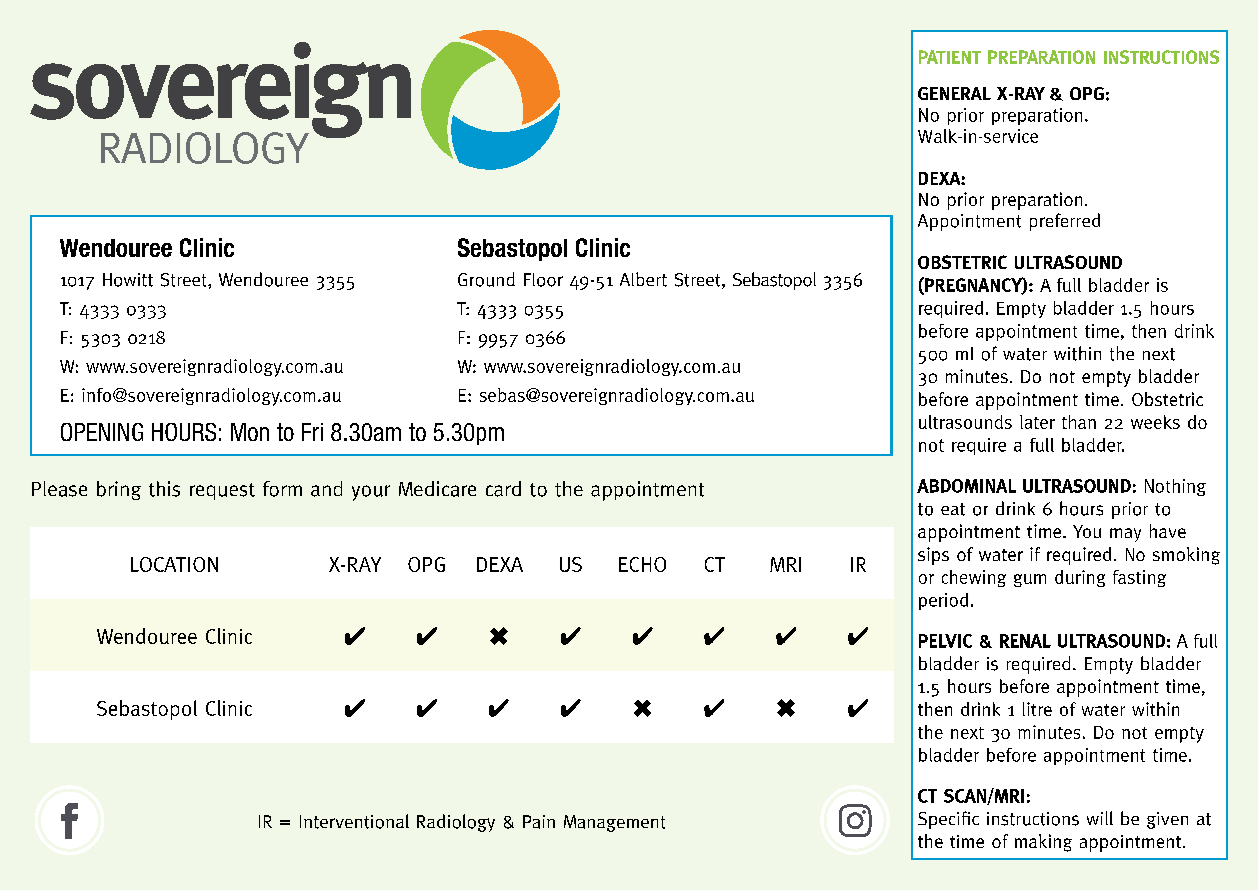 The width and height of the screenshot is (1258, 890). I want to click on later, so click(1037, 422).
